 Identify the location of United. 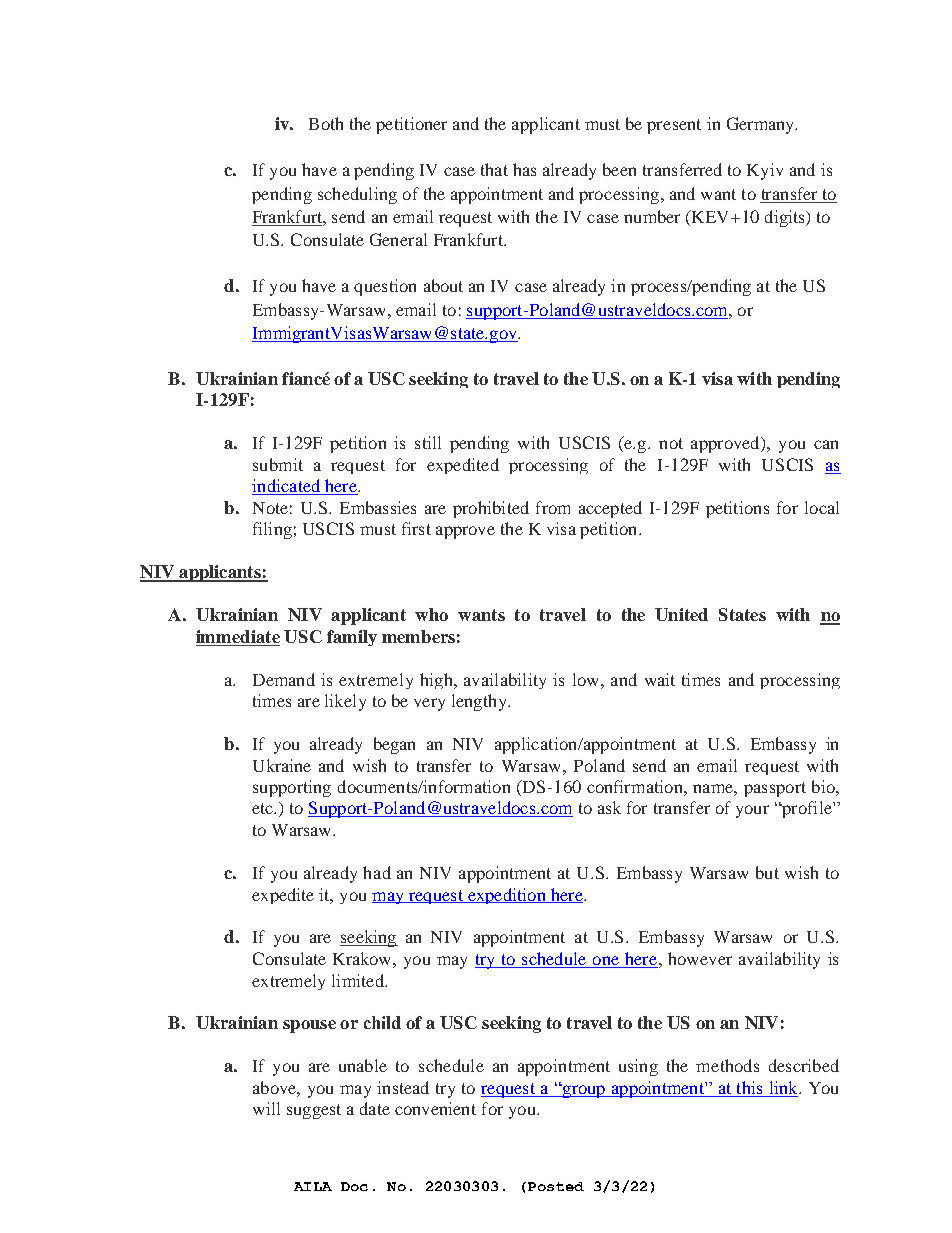
(681, 614).
